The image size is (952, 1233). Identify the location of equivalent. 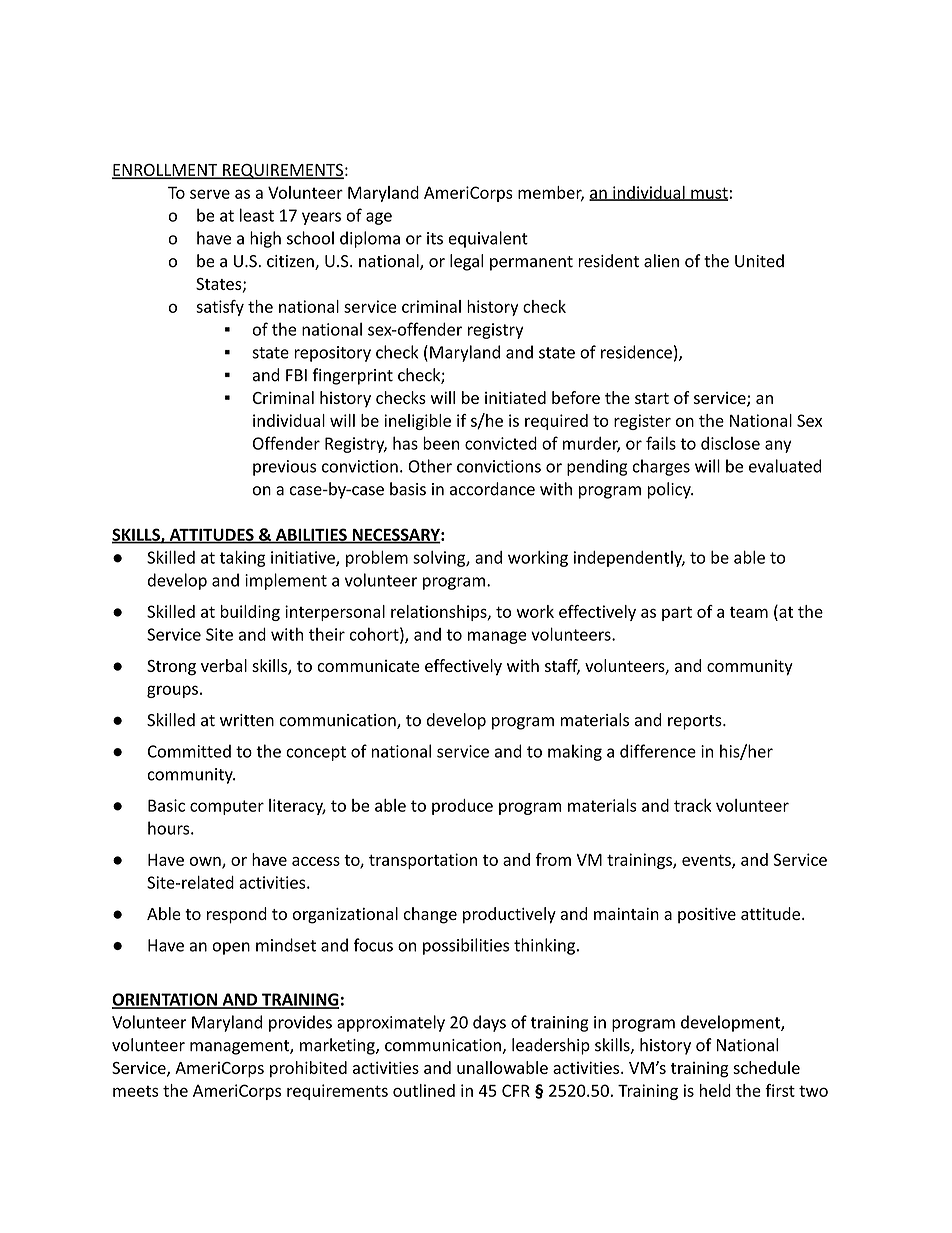
(488, 239).
